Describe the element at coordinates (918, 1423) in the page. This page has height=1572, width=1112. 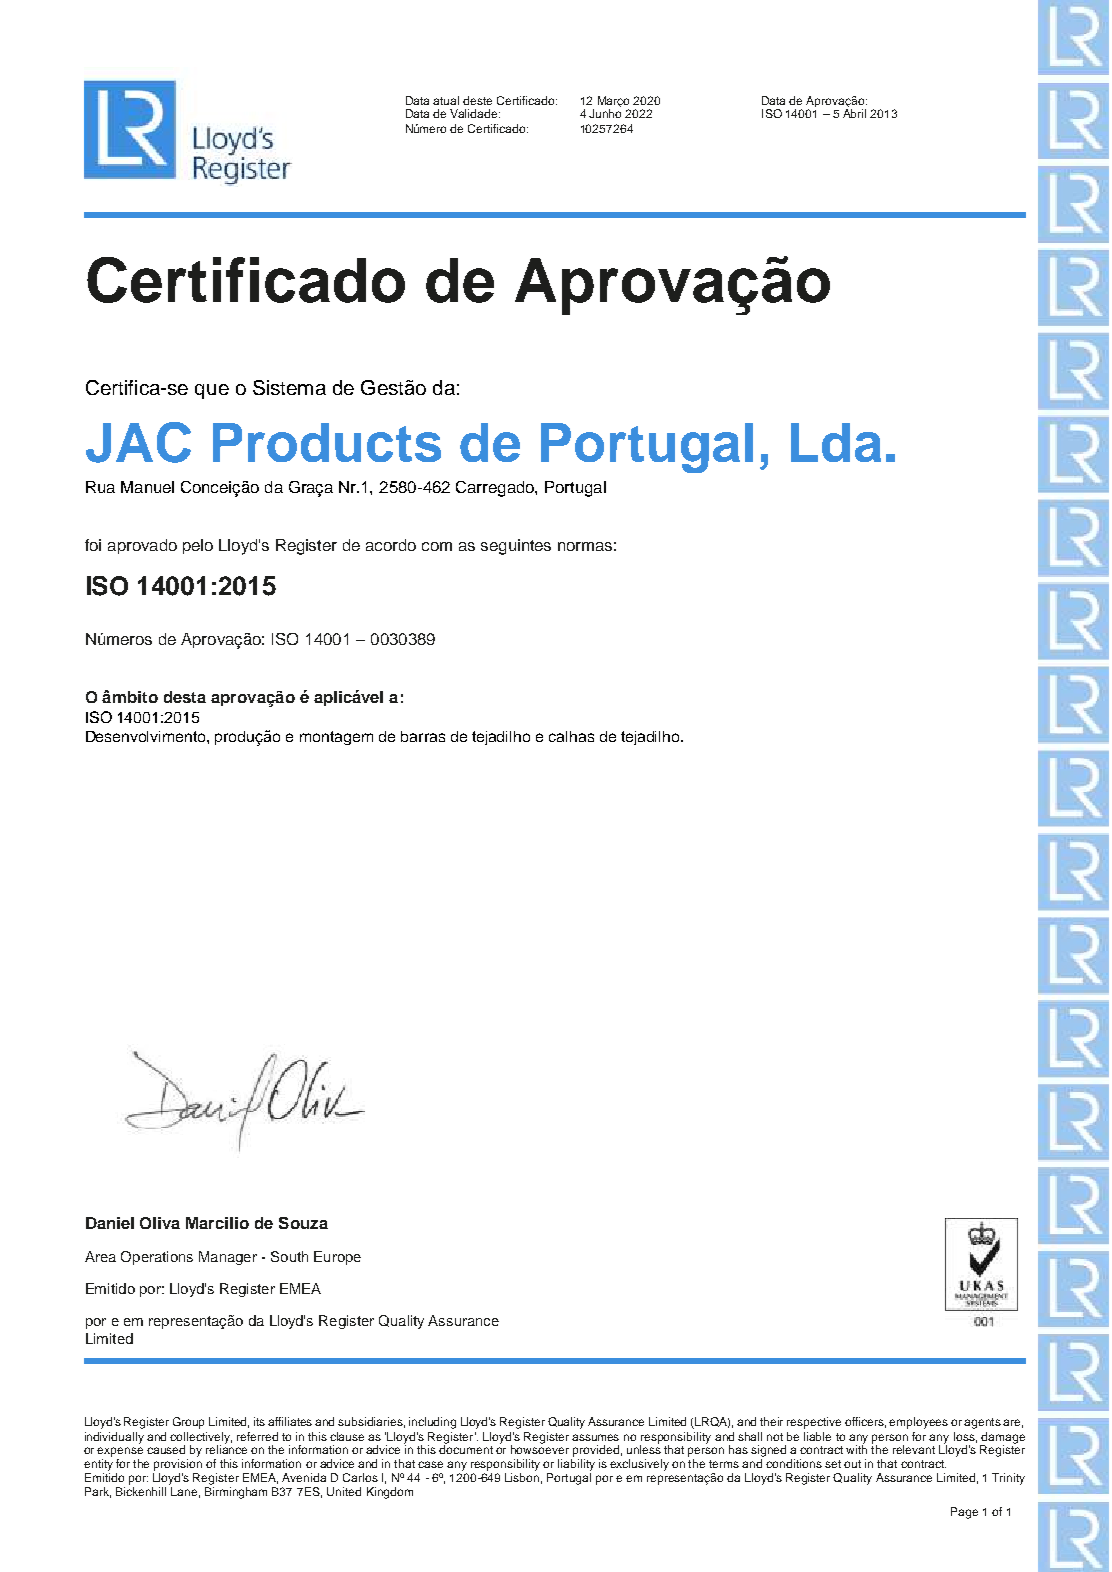
I see `employees` at that location.
